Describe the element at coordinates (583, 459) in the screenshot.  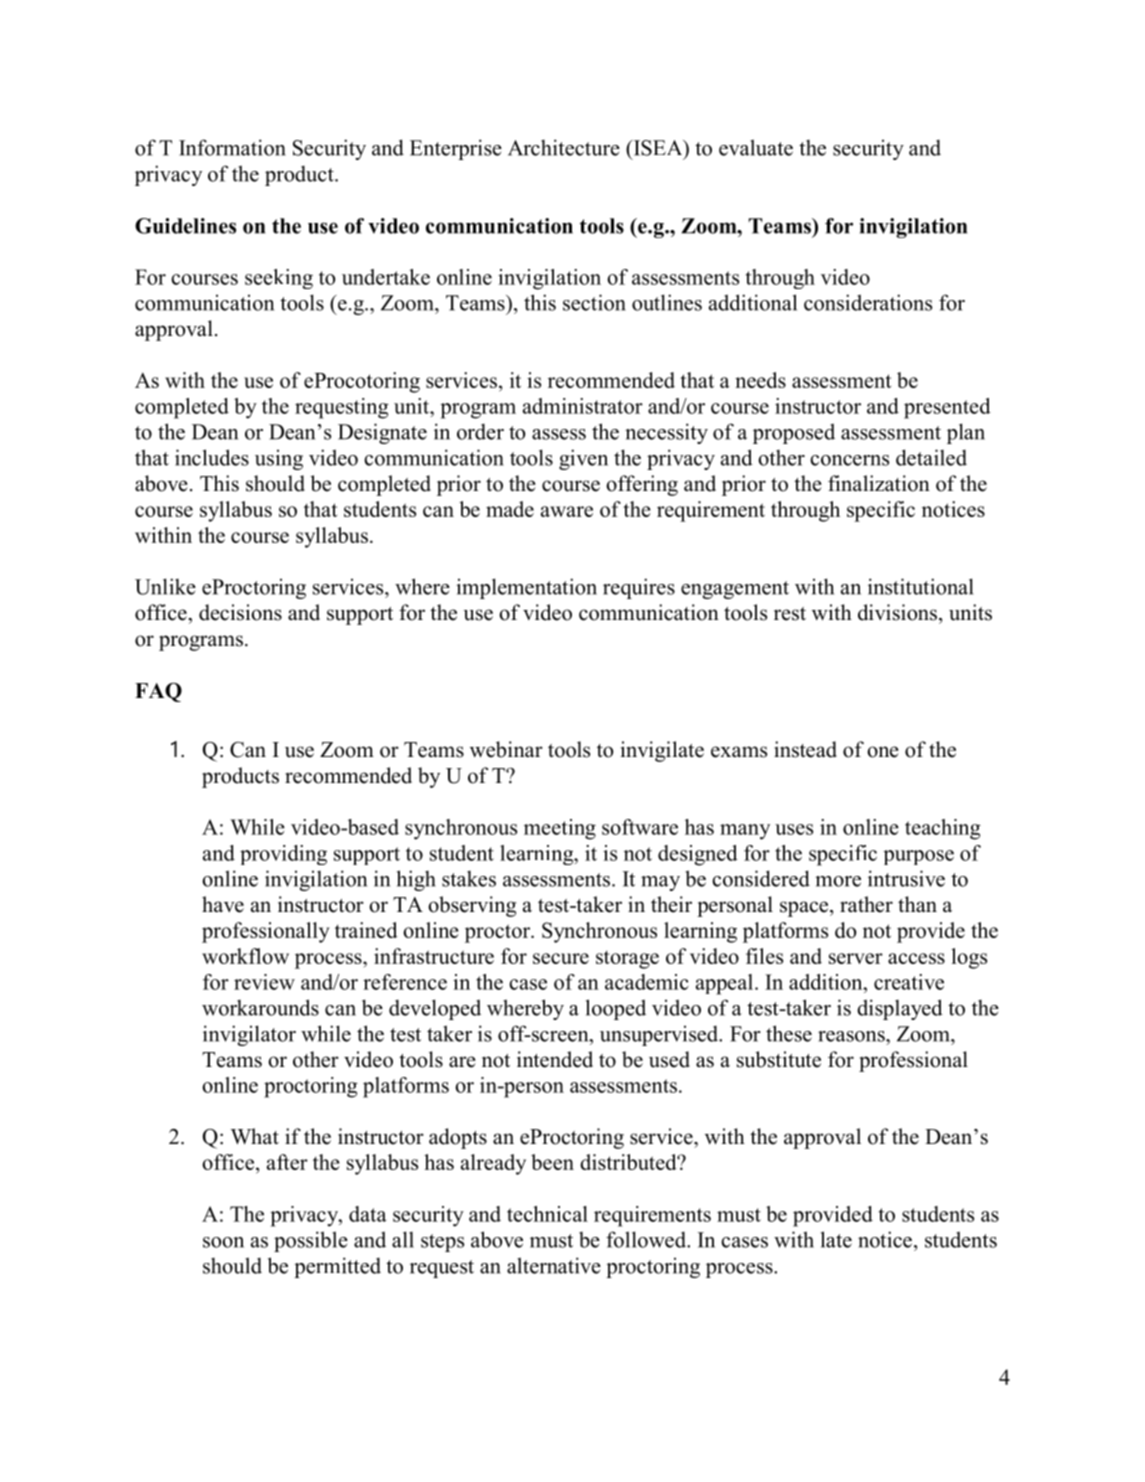
I see `given` at that location.
